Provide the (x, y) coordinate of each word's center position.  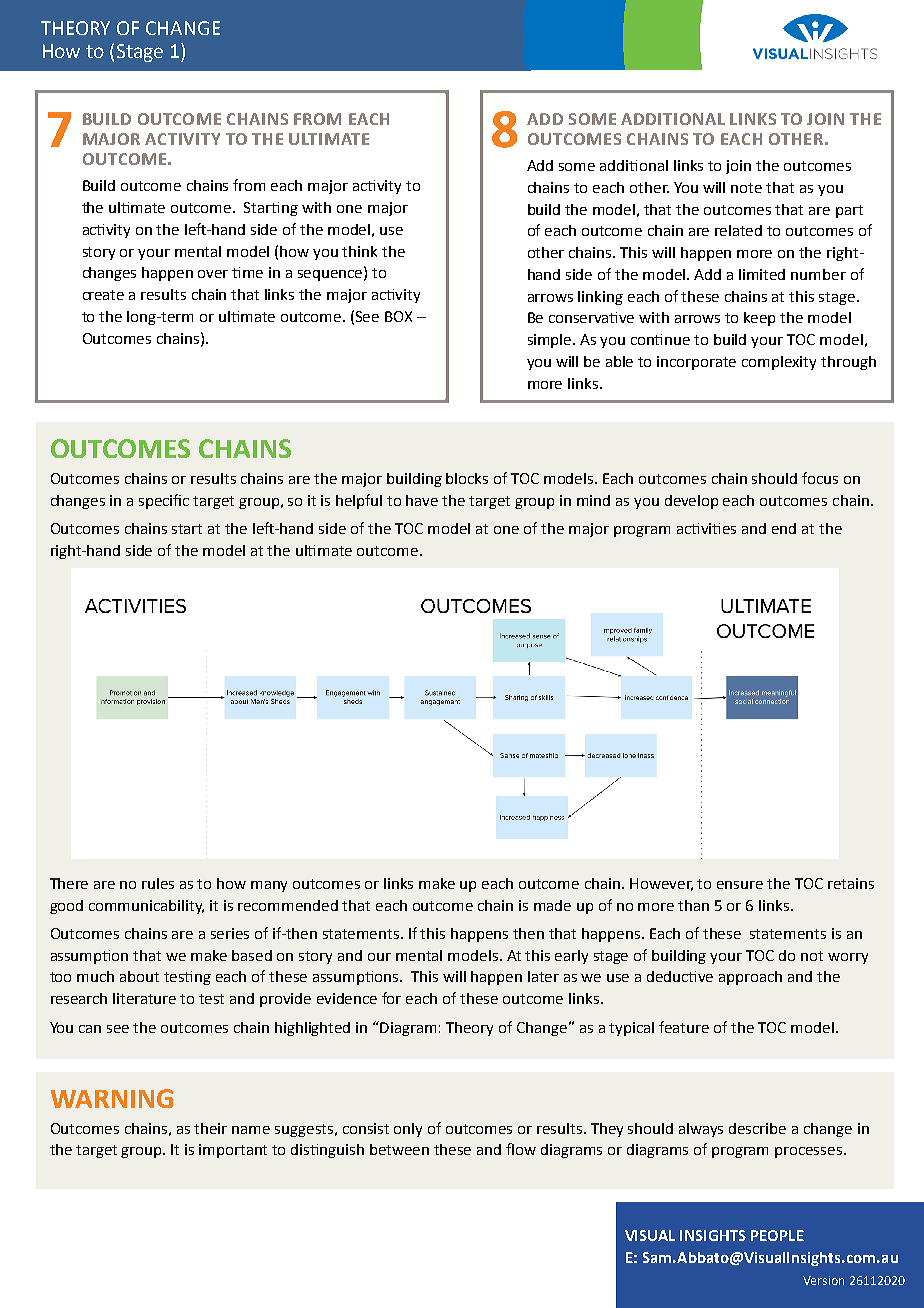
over (213, 274)
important (233, 1151)
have (422, 500)
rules (158, 883)
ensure (740, 885)
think (359, 251)
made (552, 905)
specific (164, 501)
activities (706, 528)
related (738, 230)
